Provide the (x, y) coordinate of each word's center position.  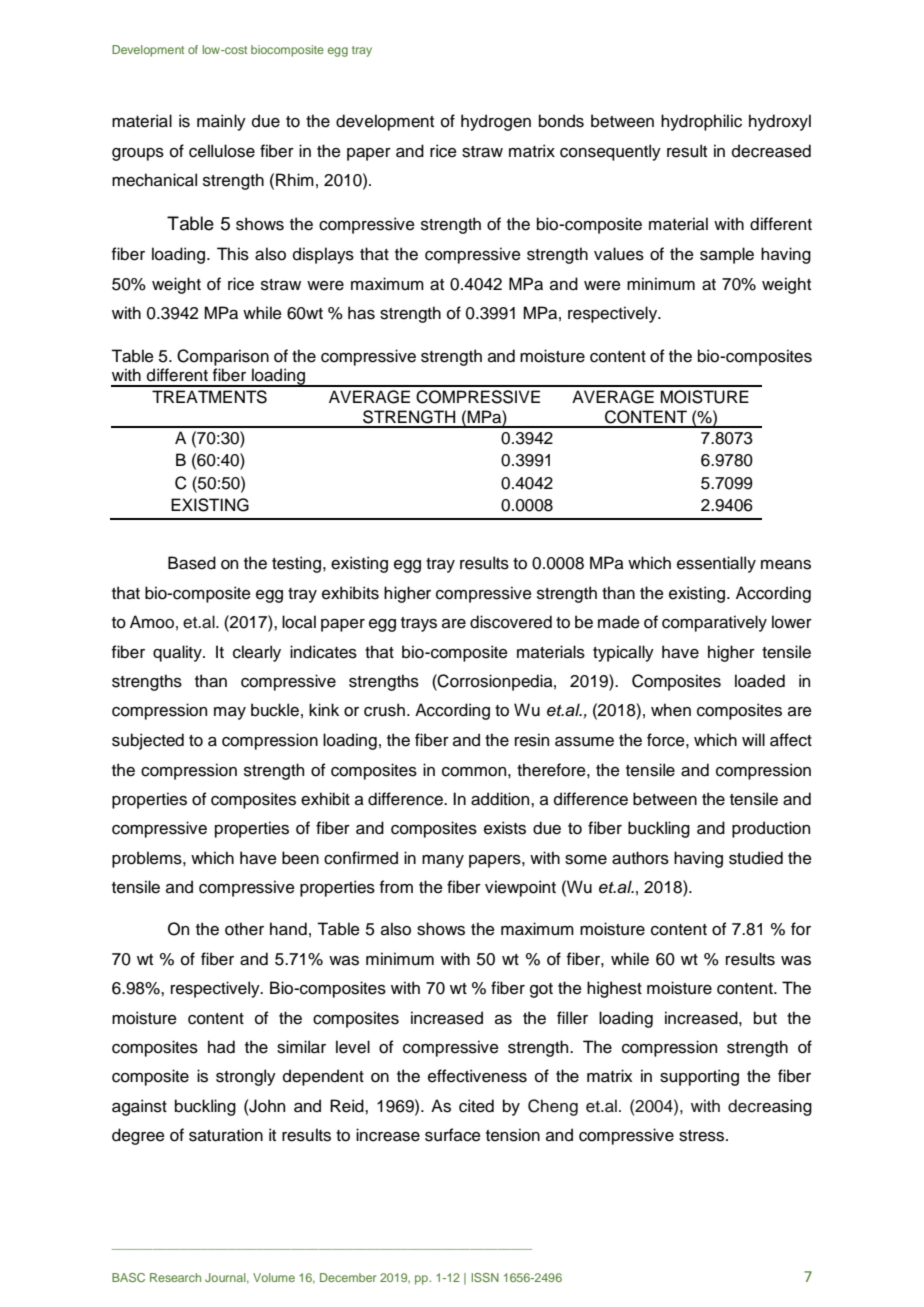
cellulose (222, 151)
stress (701, 1136)
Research (175, 1277)
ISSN (485, 1277)
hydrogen (496, 122)
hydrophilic (701, 122)
